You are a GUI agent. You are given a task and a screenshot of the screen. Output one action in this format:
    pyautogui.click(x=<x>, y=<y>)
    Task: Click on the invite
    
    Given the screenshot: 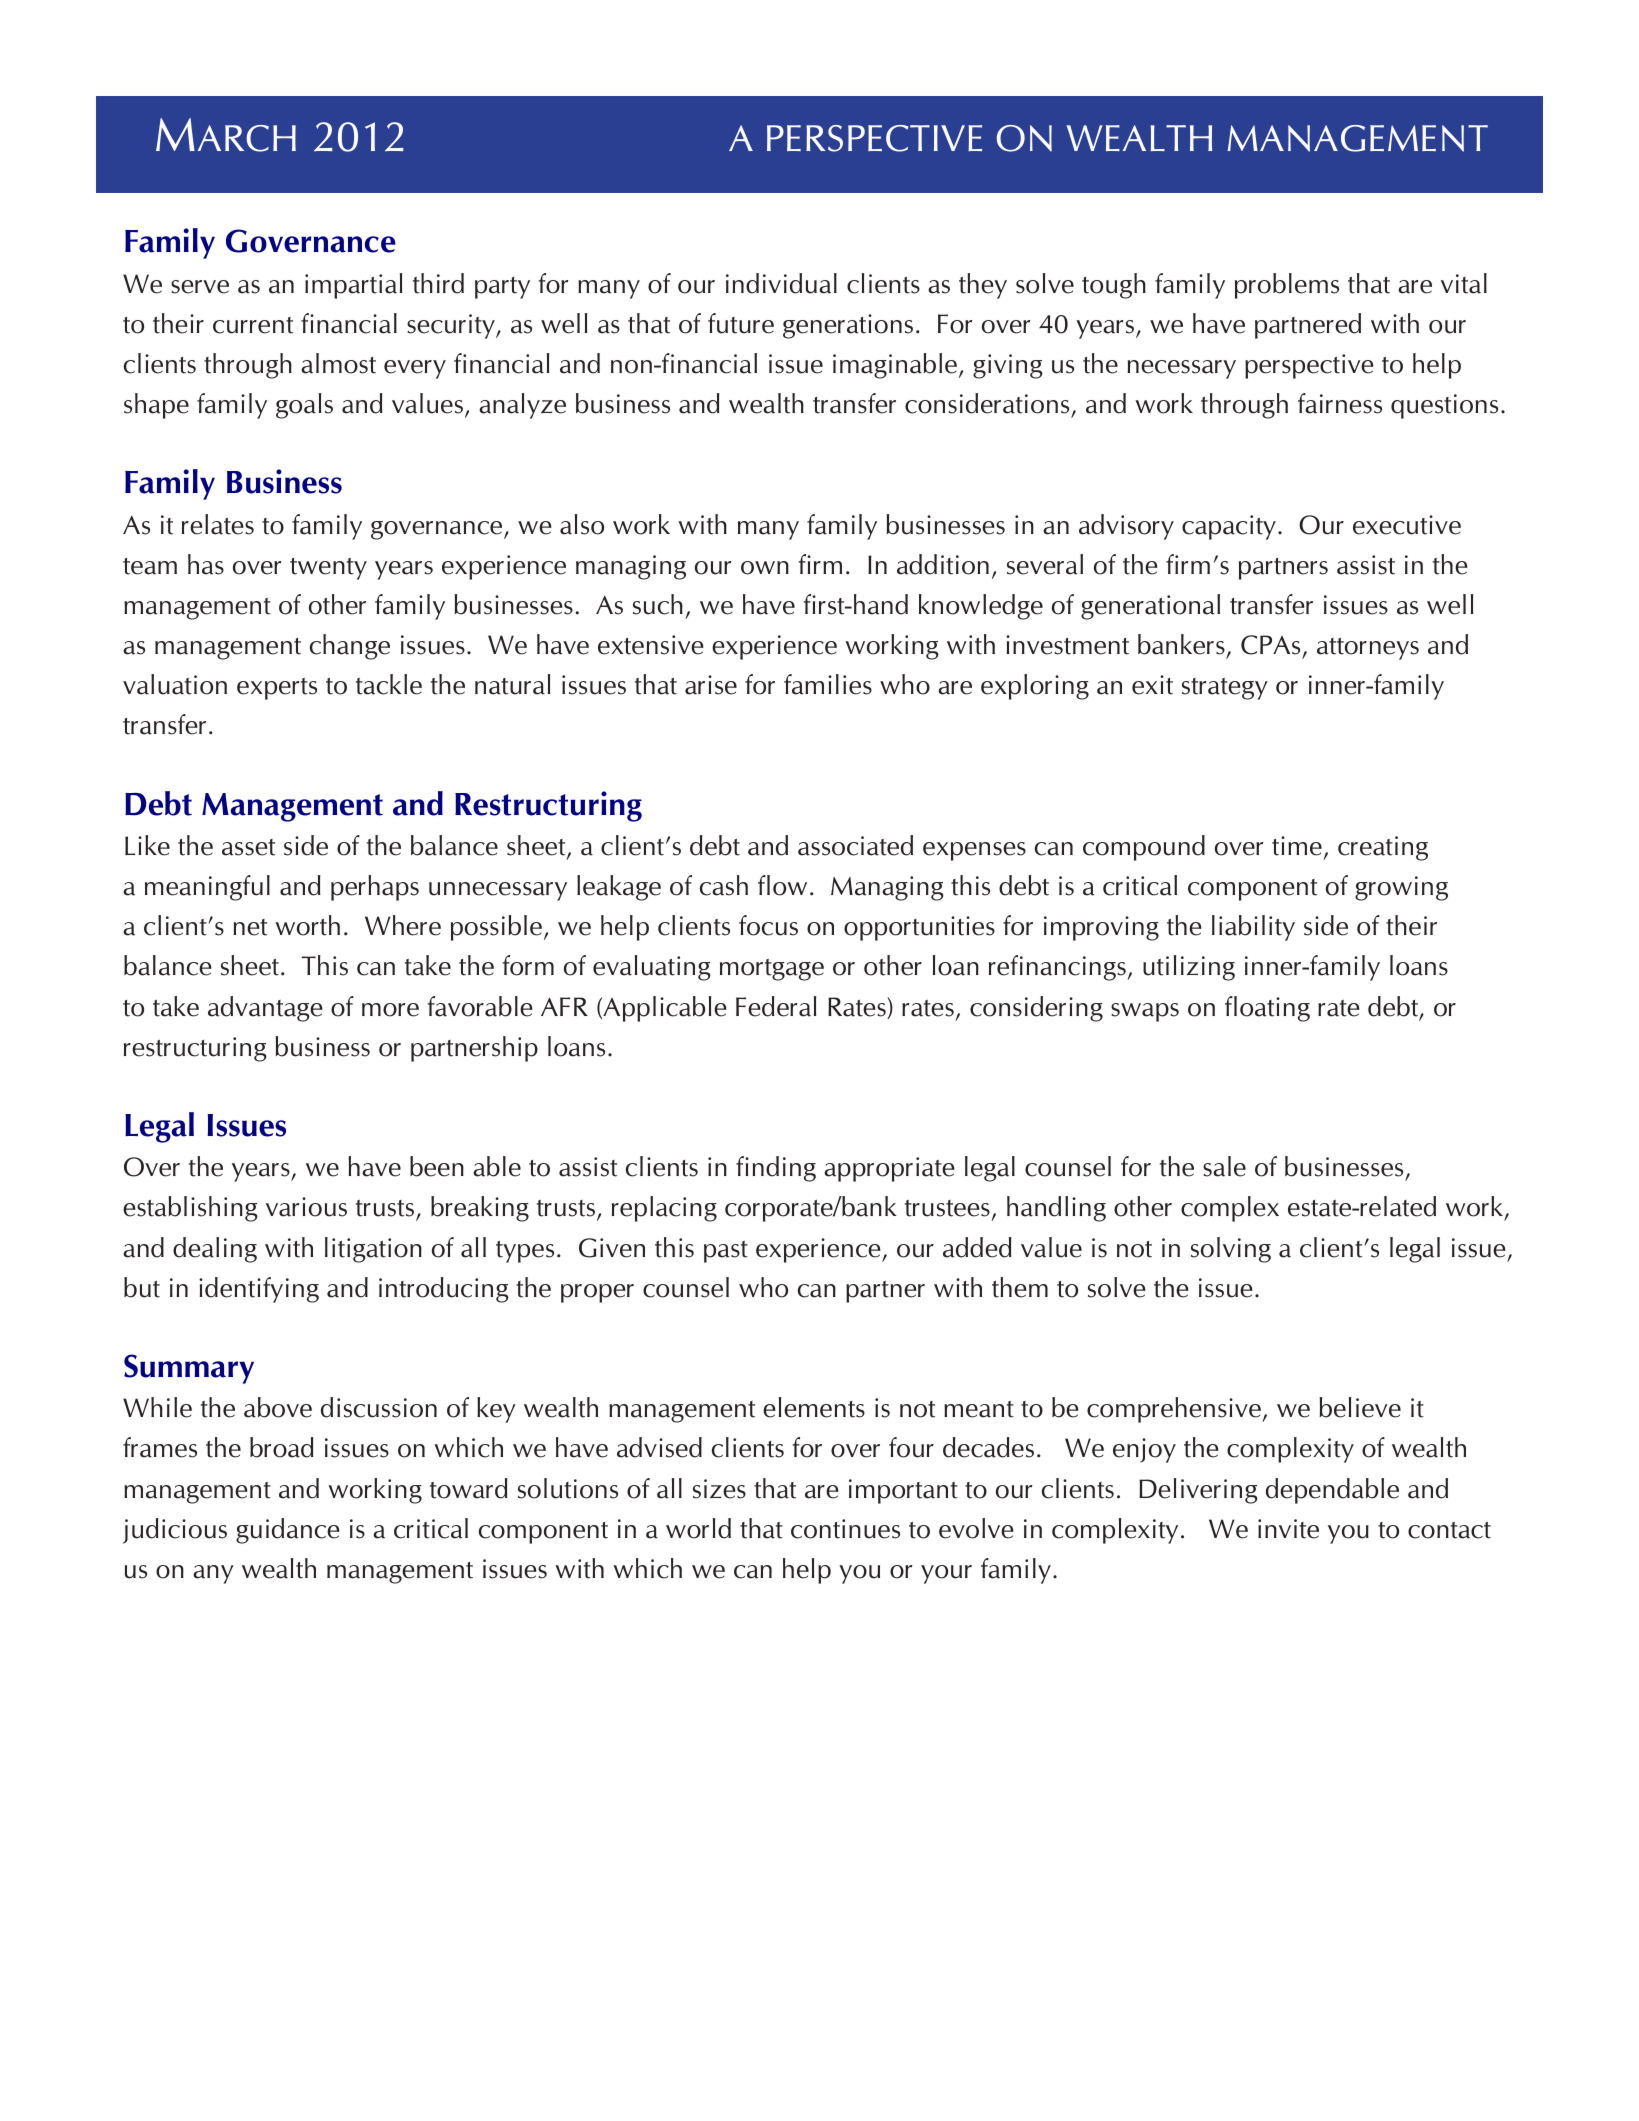 What is the action you would take?
    pyautogui.click(x=1288, y=1529)
